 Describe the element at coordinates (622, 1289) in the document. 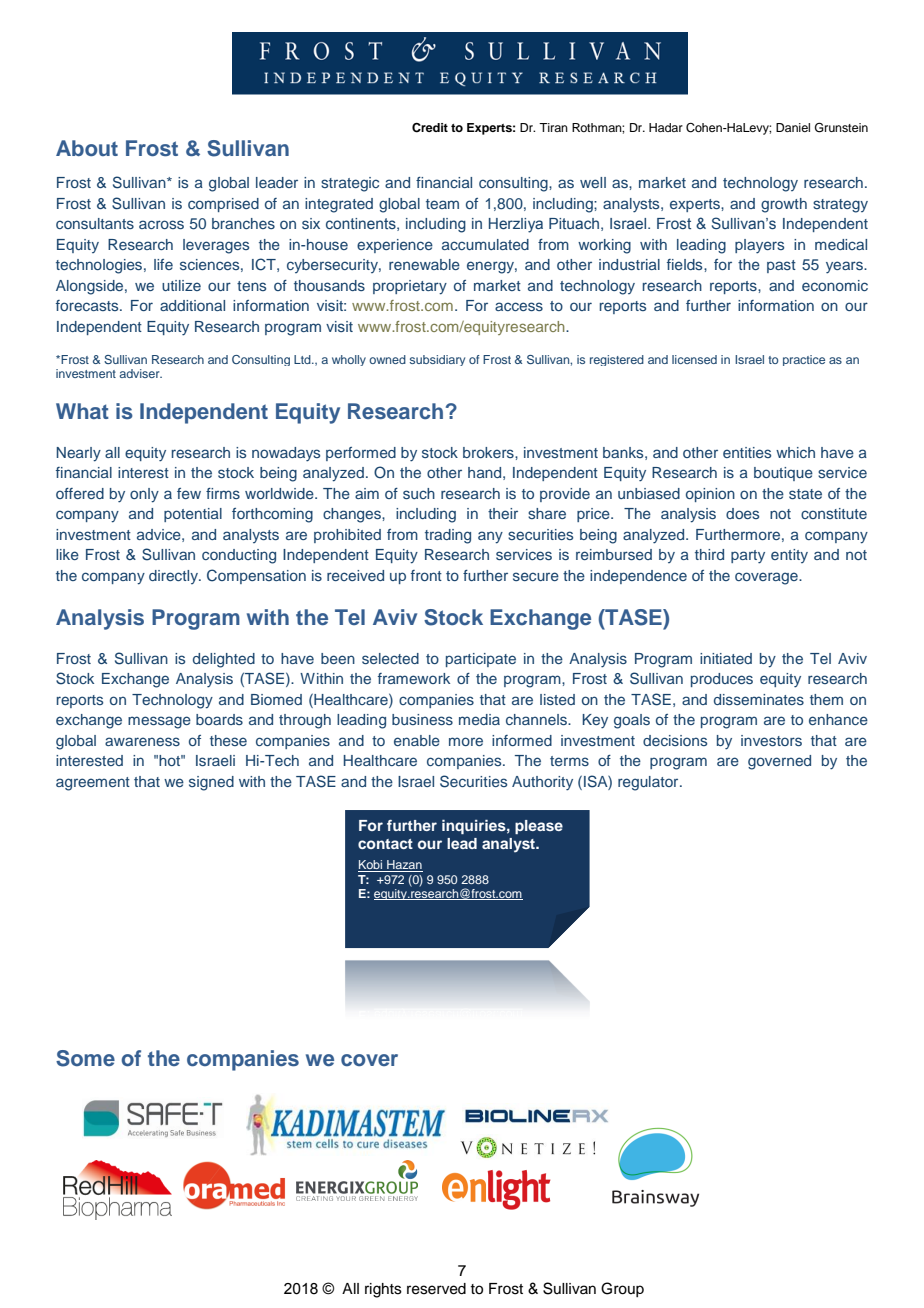

I see `Group` at that location.
